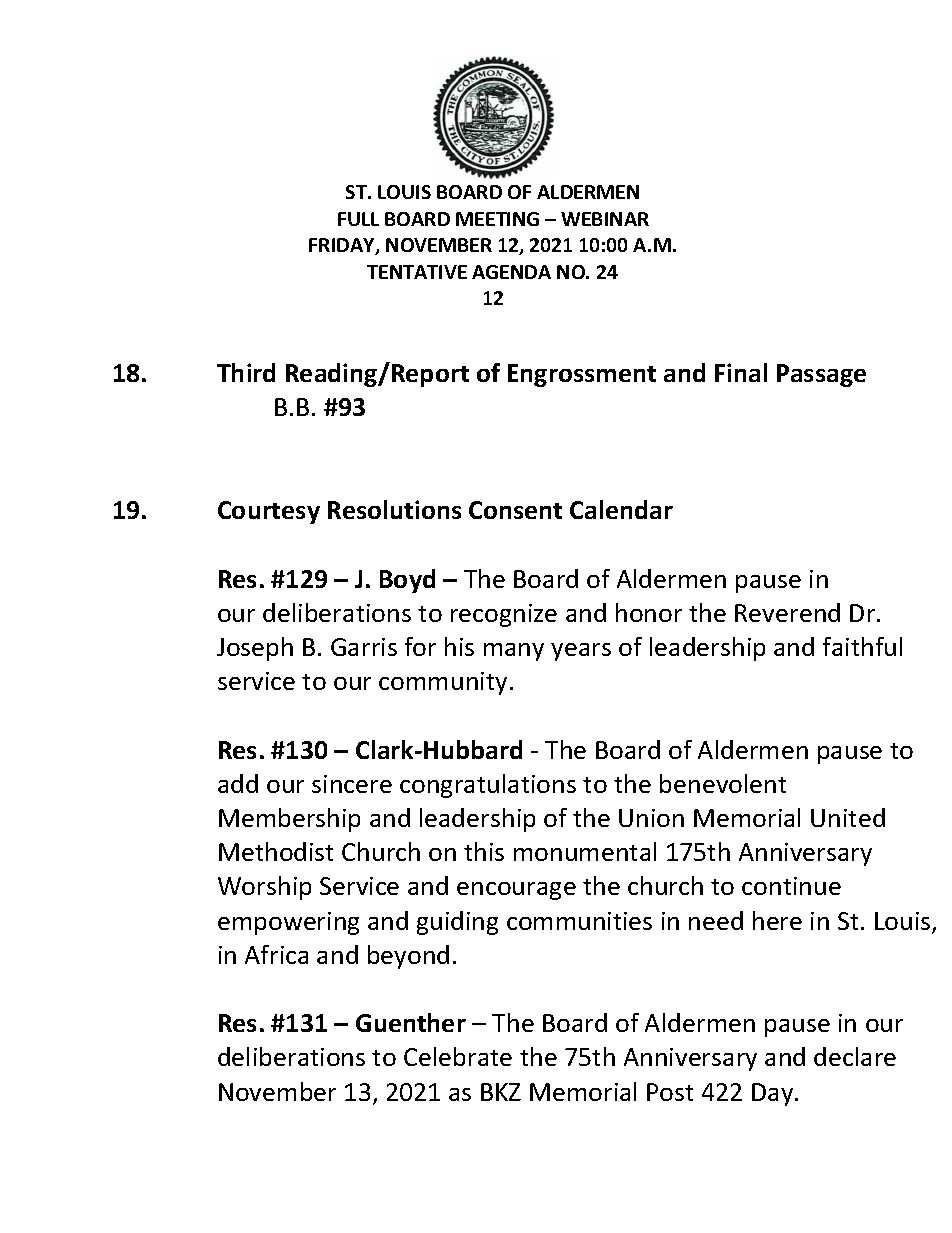 Image resolution: width=952 pixels, height=1233 pixels. Describe the element at coordinates (411, 1022) in the screenshot. I see `Guenther` at that location.
